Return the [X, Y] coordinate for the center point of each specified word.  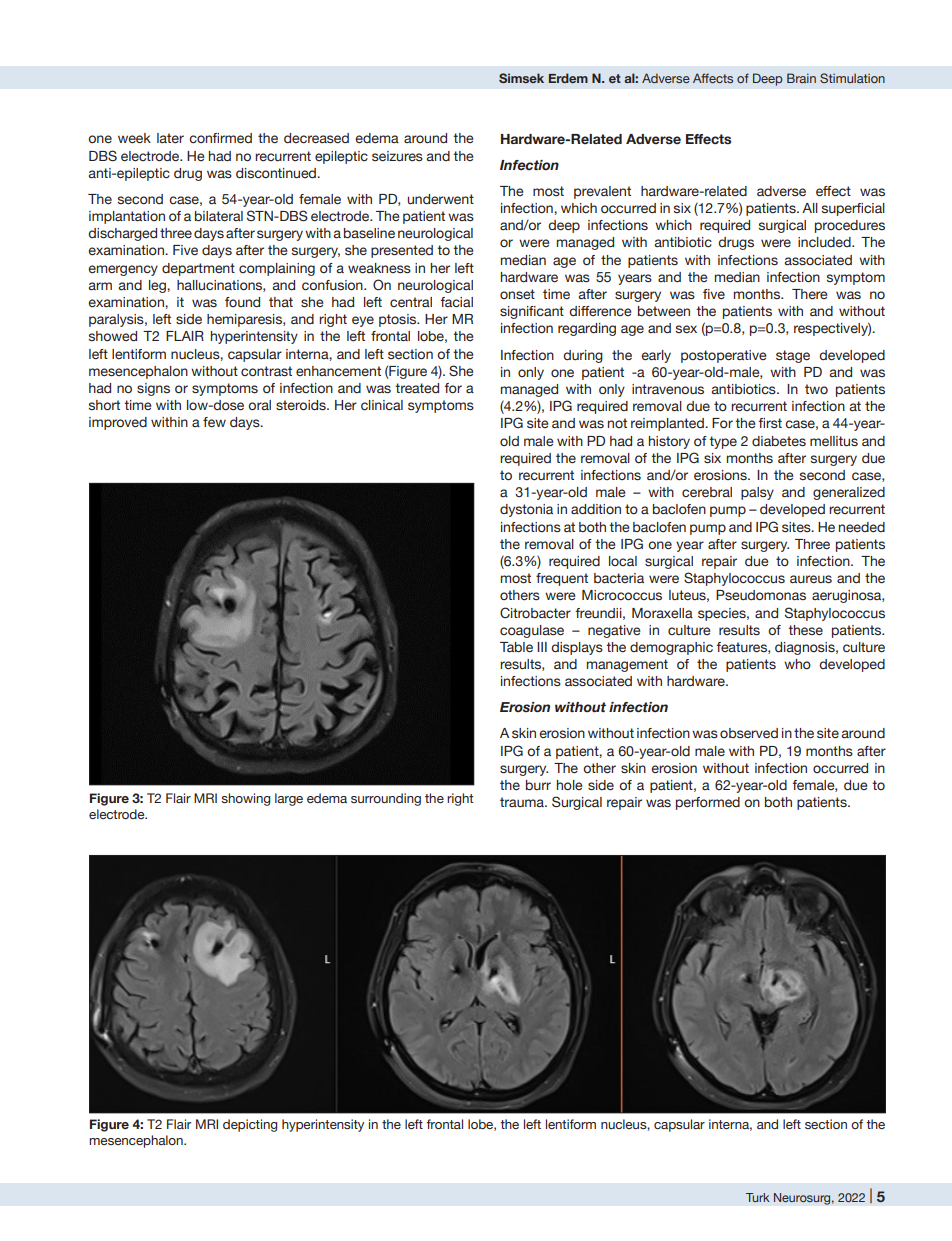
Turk [758, 1197]
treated [417, 388]
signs [153, 389]
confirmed [220, 138]
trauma [523, 802]
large [289, 799]
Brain [801, 78]
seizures [397, 156]
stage [793, 356]
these [805, 630]
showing [245, 799]
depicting [250, 1125]
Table [516, 647]
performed [708, 803]
